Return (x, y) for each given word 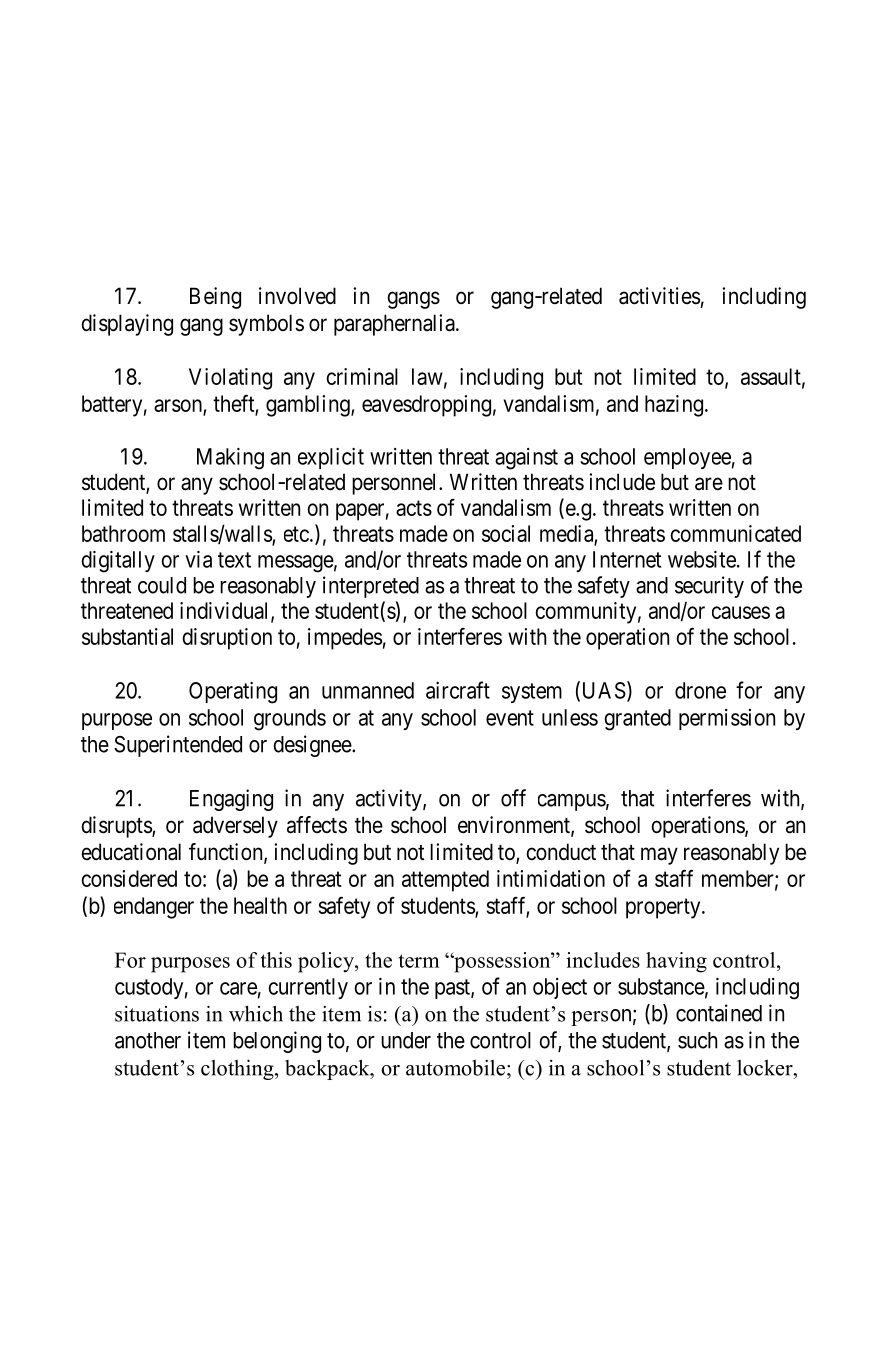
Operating (233, 693)
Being (215, 298)
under (406, 1040)
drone (700, 690)
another (148, 1040)
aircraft (458, 690)
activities (659, 296)
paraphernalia (395, 325)
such (697, 1040)
